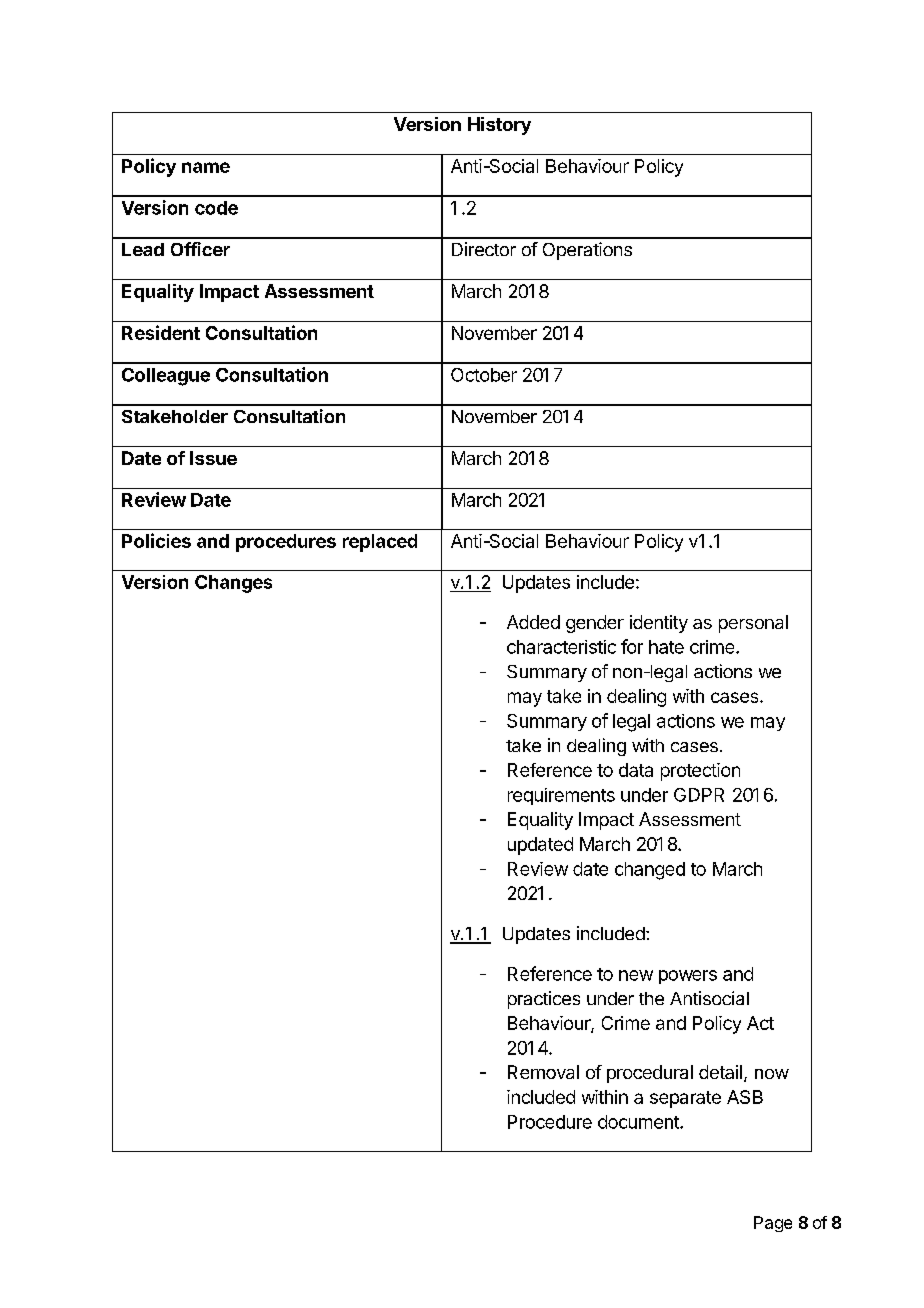 The height and width of the screenshot is (1308, 924). I want to click on hate, so click(666, 647).
